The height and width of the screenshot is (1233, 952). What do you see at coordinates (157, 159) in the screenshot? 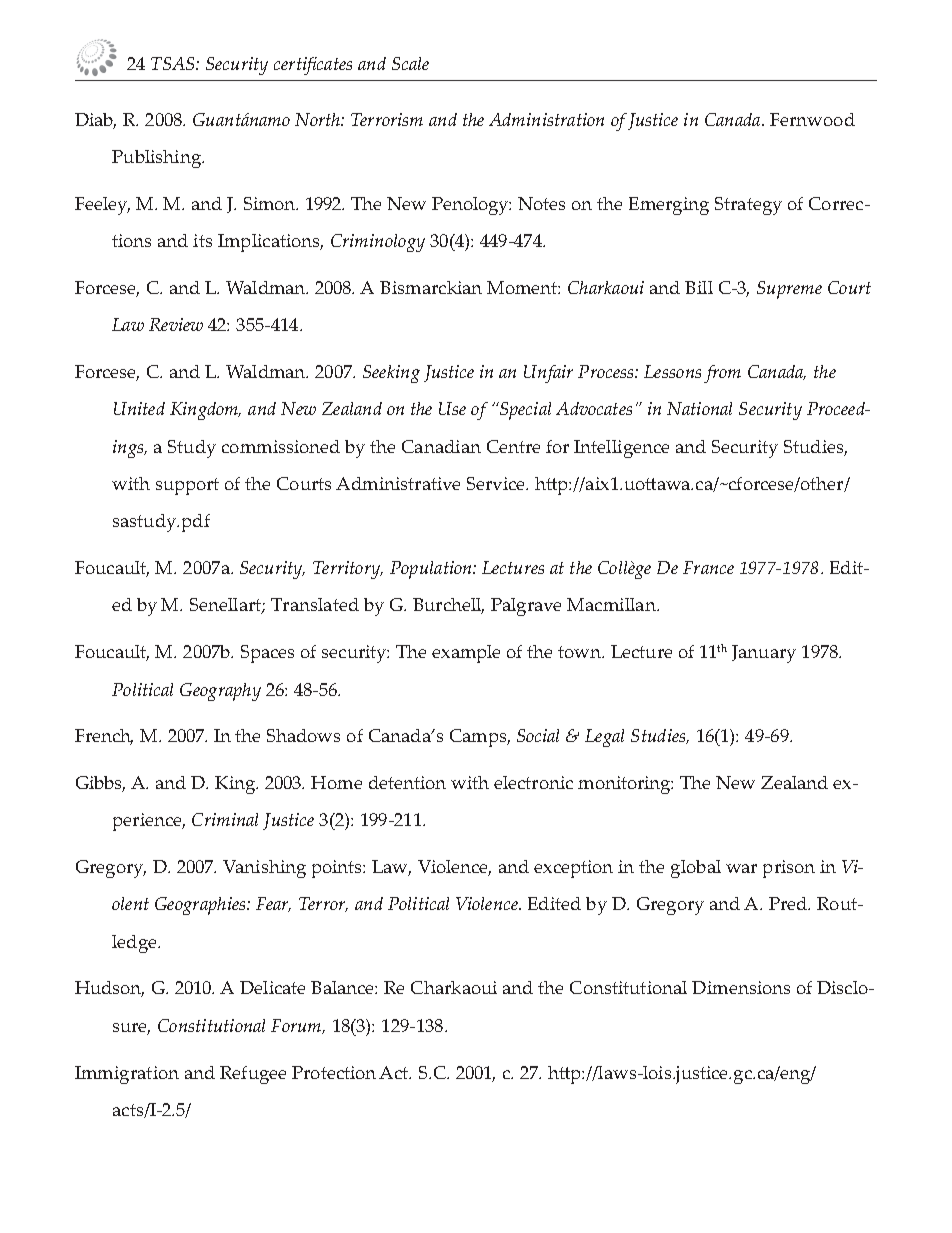
I see `Publishing` at bounding box center [157, 159].
